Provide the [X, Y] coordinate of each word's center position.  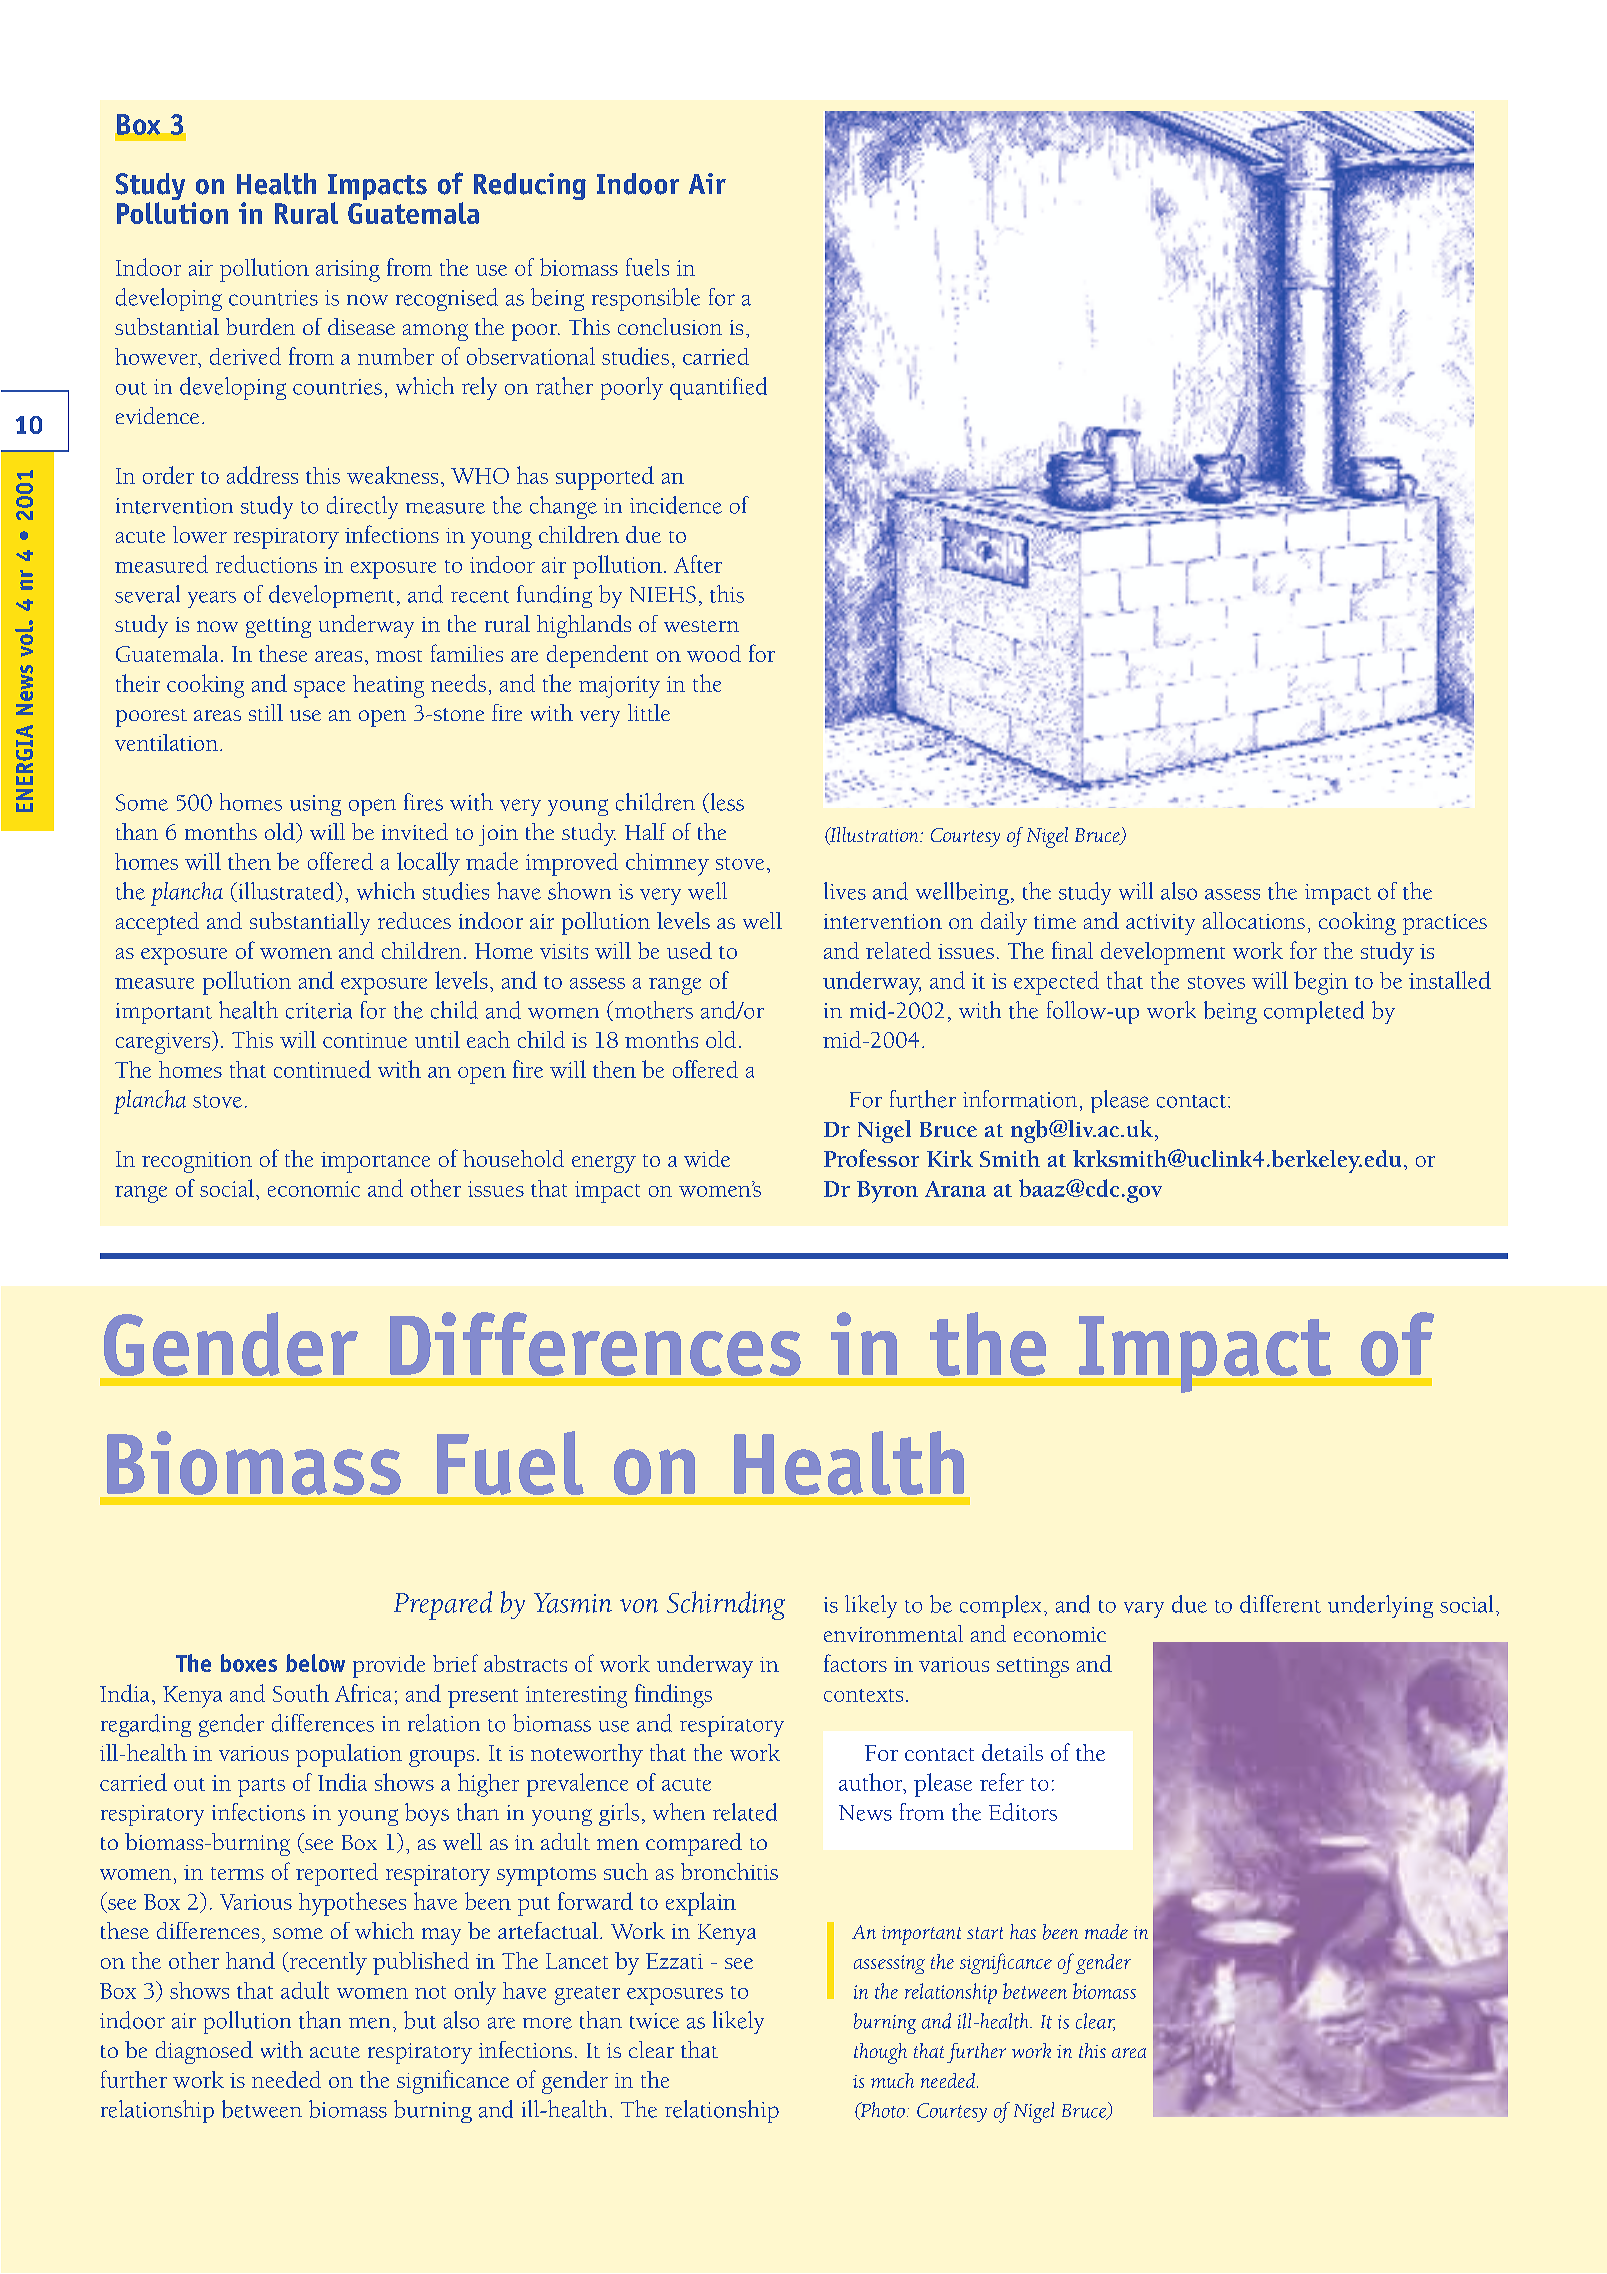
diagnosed [204, 2052]
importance [375, 1162]
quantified [718, 388]
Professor [871, 1158]
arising [348, 271]
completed [1314, 1012]
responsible [646, 299]
